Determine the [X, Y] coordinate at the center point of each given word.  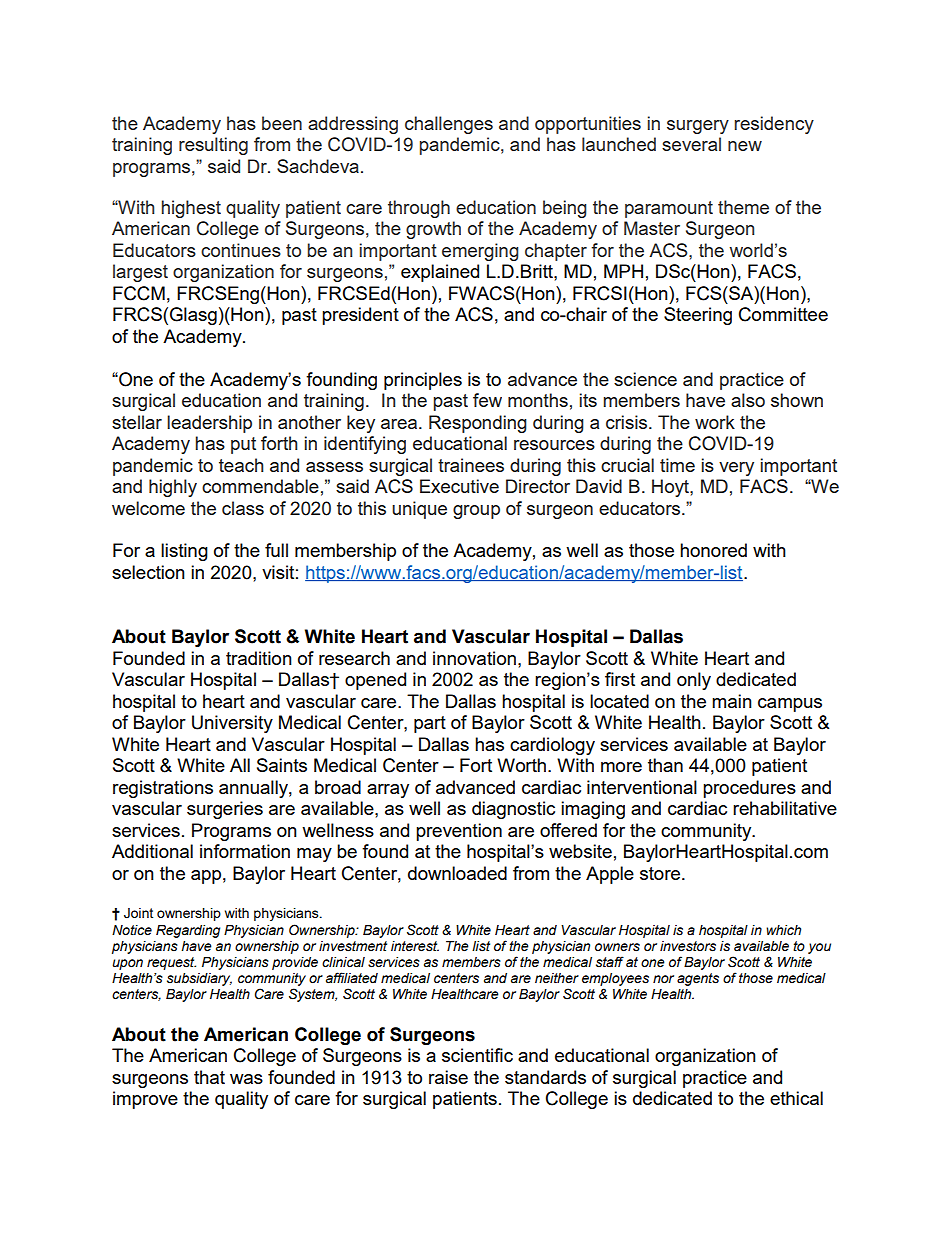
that [209, 1077]
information [245, 851]
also [748, 400]
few [487, 400]
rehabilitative [785, 808]
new [745, 146]
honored [713, 550]
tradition [259, 658]
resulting [213, 146]
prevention [459, 832]
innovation [474, 658]
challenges [449, 125]
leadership [209, 424]
